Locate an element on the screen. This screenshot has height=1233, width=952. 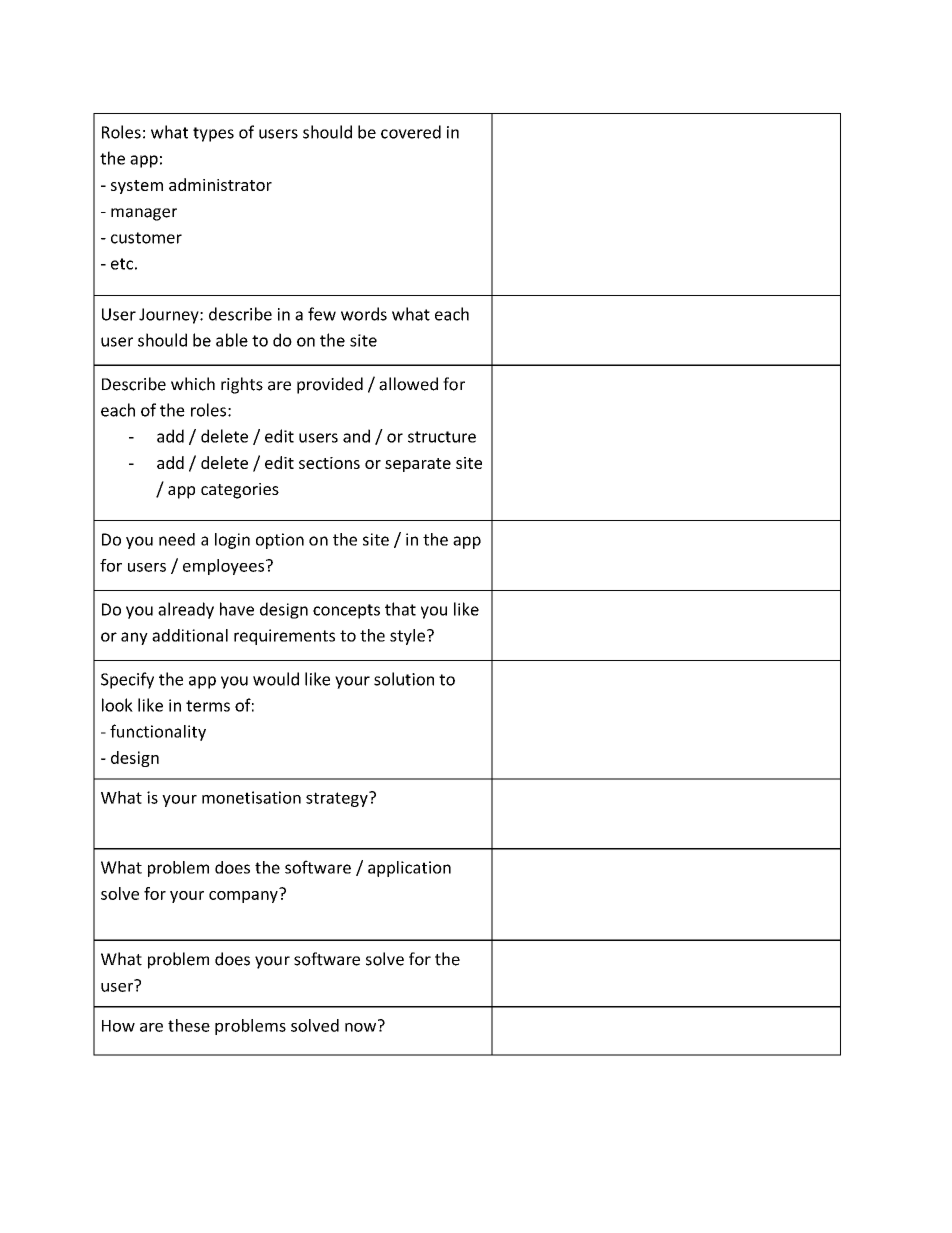
covered is located at coordinates (411, 132).
